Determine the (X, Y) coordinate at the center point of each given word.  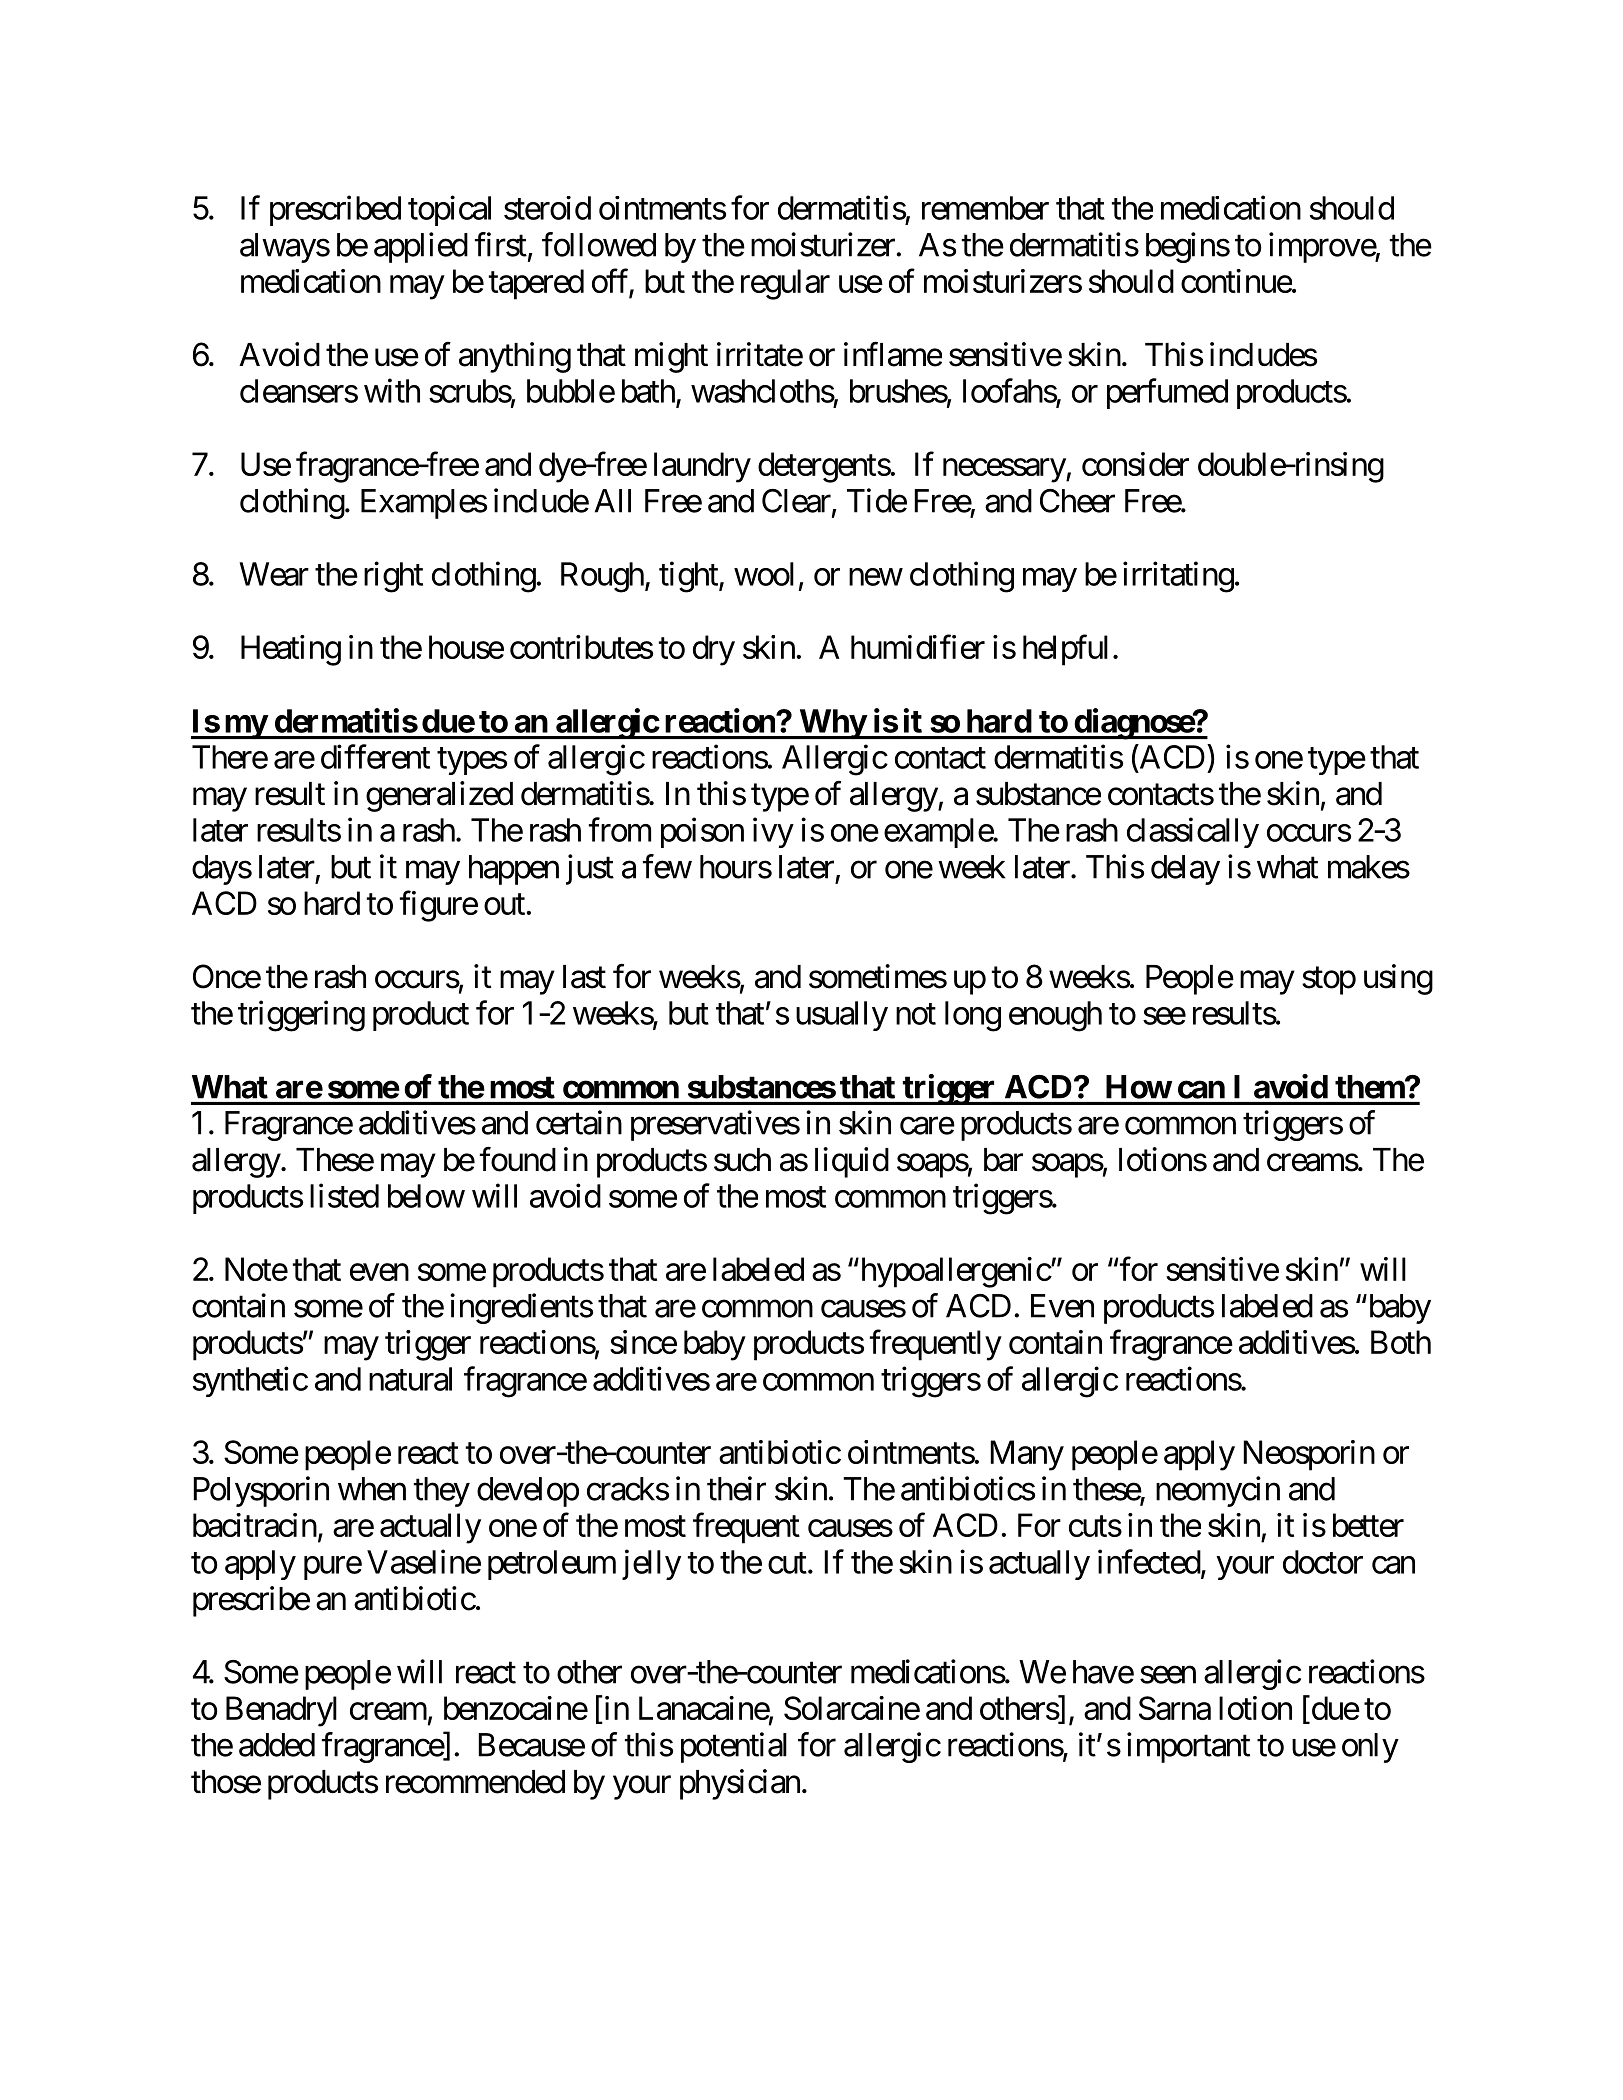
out (504, 904)
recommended (475, 1782)
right (393, 577)
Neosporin (1309, 1455)
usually (842, 1016)
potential (734, 1747)
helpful (1065, 650)
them (1370, 1087)
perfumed (1167, 393)
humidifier (918, 646)
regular (785, 284)
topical (449, 210)
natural (410, 1379)
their (736, 1488)
